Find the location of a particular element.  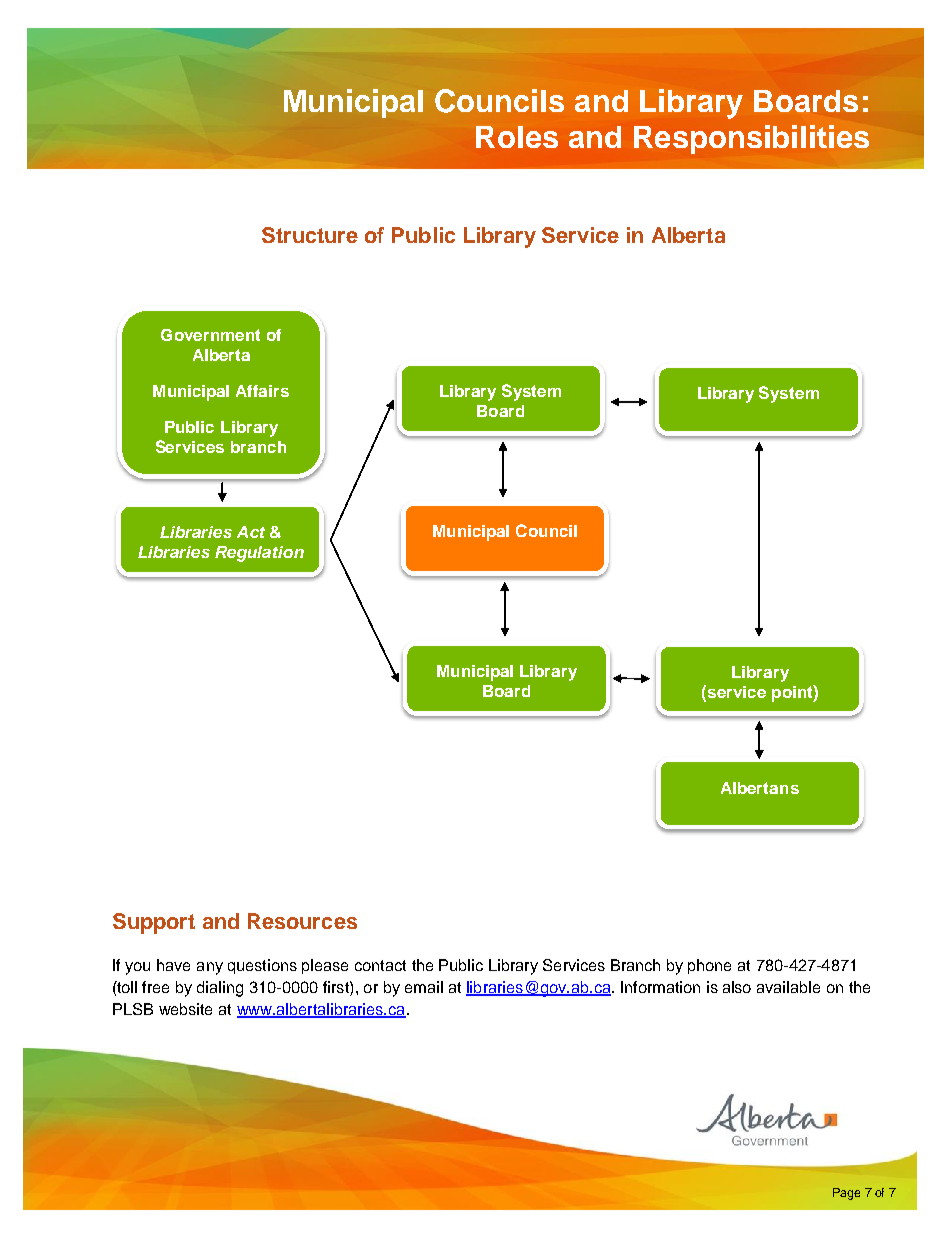

Support is located at coordinates (154, 923).
